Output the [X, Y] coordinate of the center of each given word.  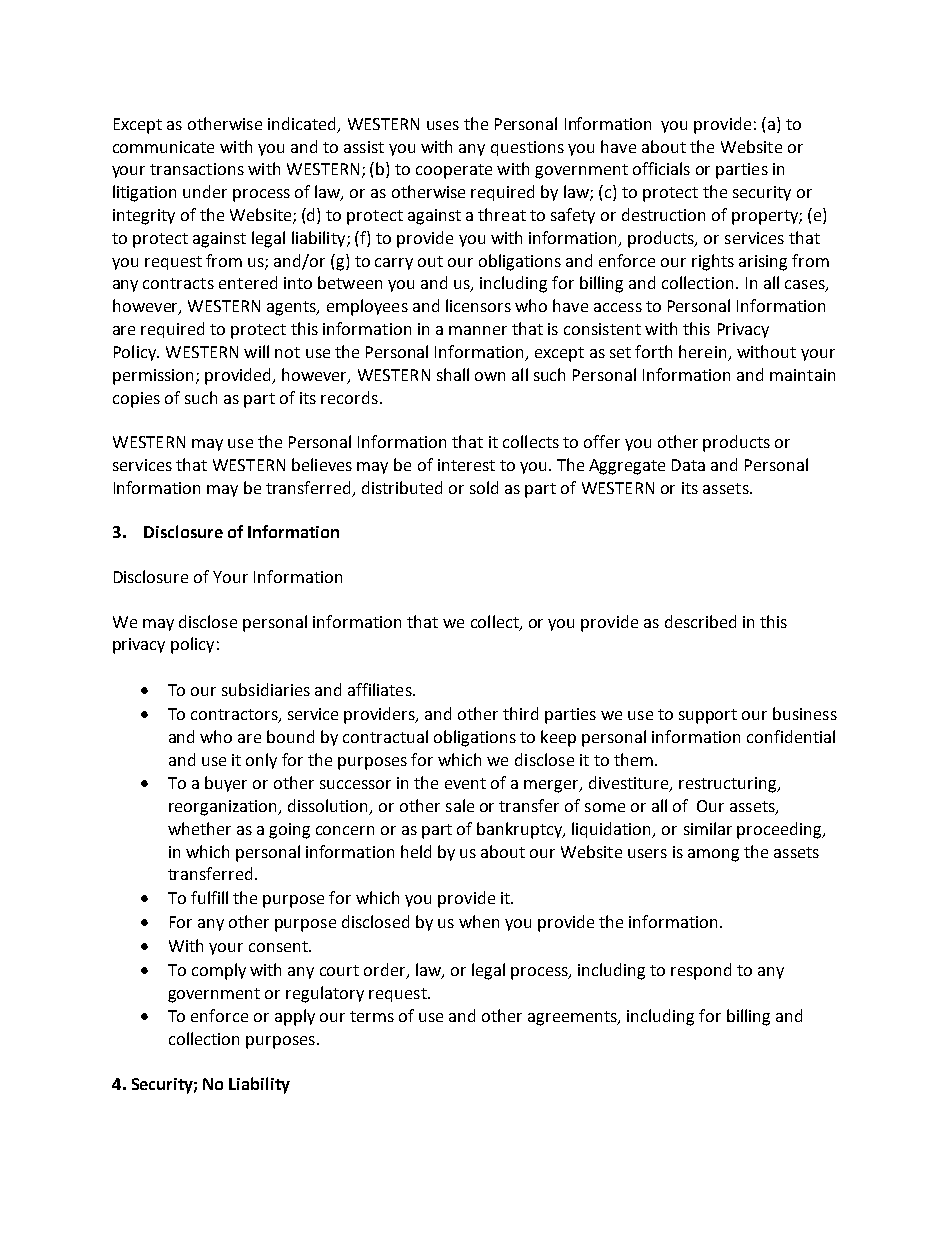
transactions [197, 169]
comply [219, 971]
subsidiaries [266, 689]
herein [704, 353]
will [256, 351]
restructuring [729, 785]
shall [453, 374]
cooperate [454, 171]
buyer [226, 784]
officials [661, 168]
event [465, 783]
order [386, 970]
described [700, 621]
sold [484, 487]
